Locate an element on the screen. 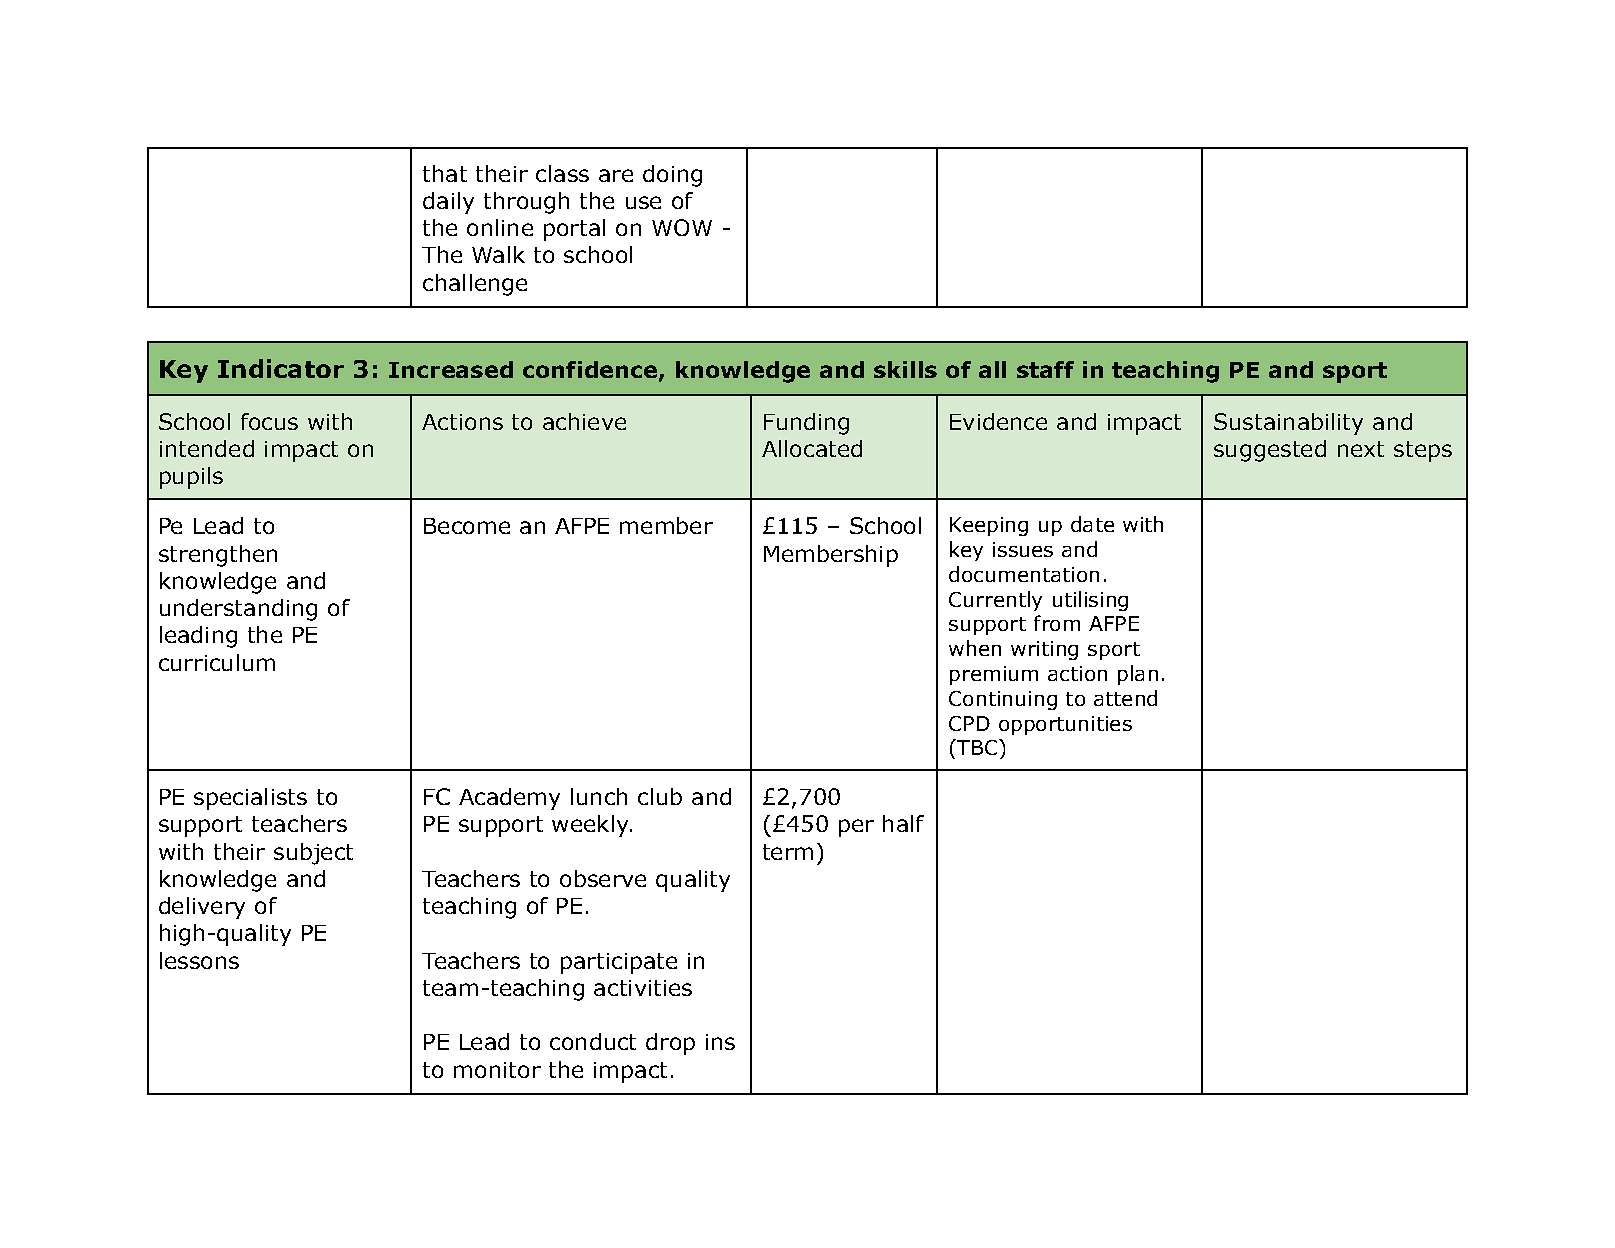  staff is located at coordinates (1045, 369).
